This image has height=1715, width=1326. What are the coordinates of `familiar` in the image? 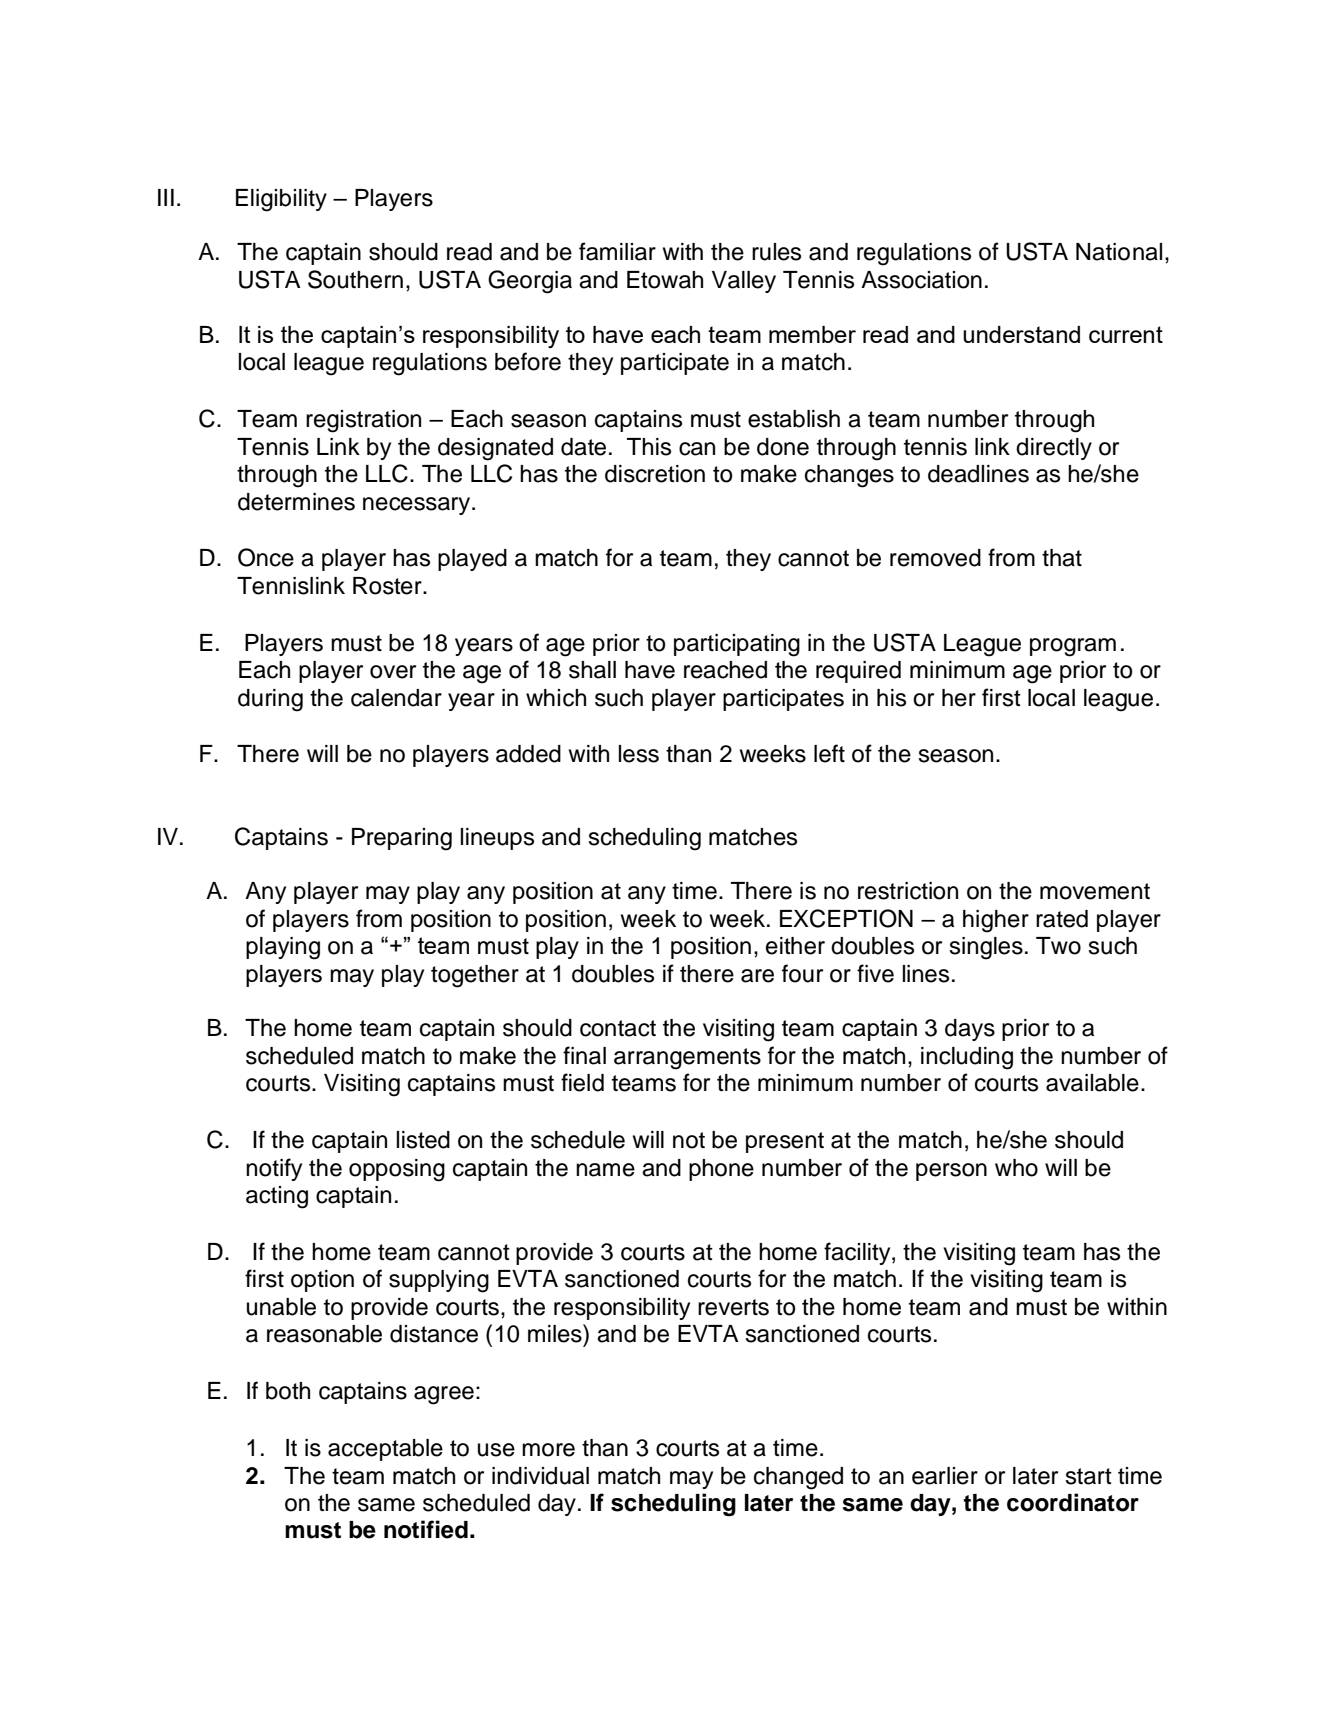 It's located at (617, 251).
